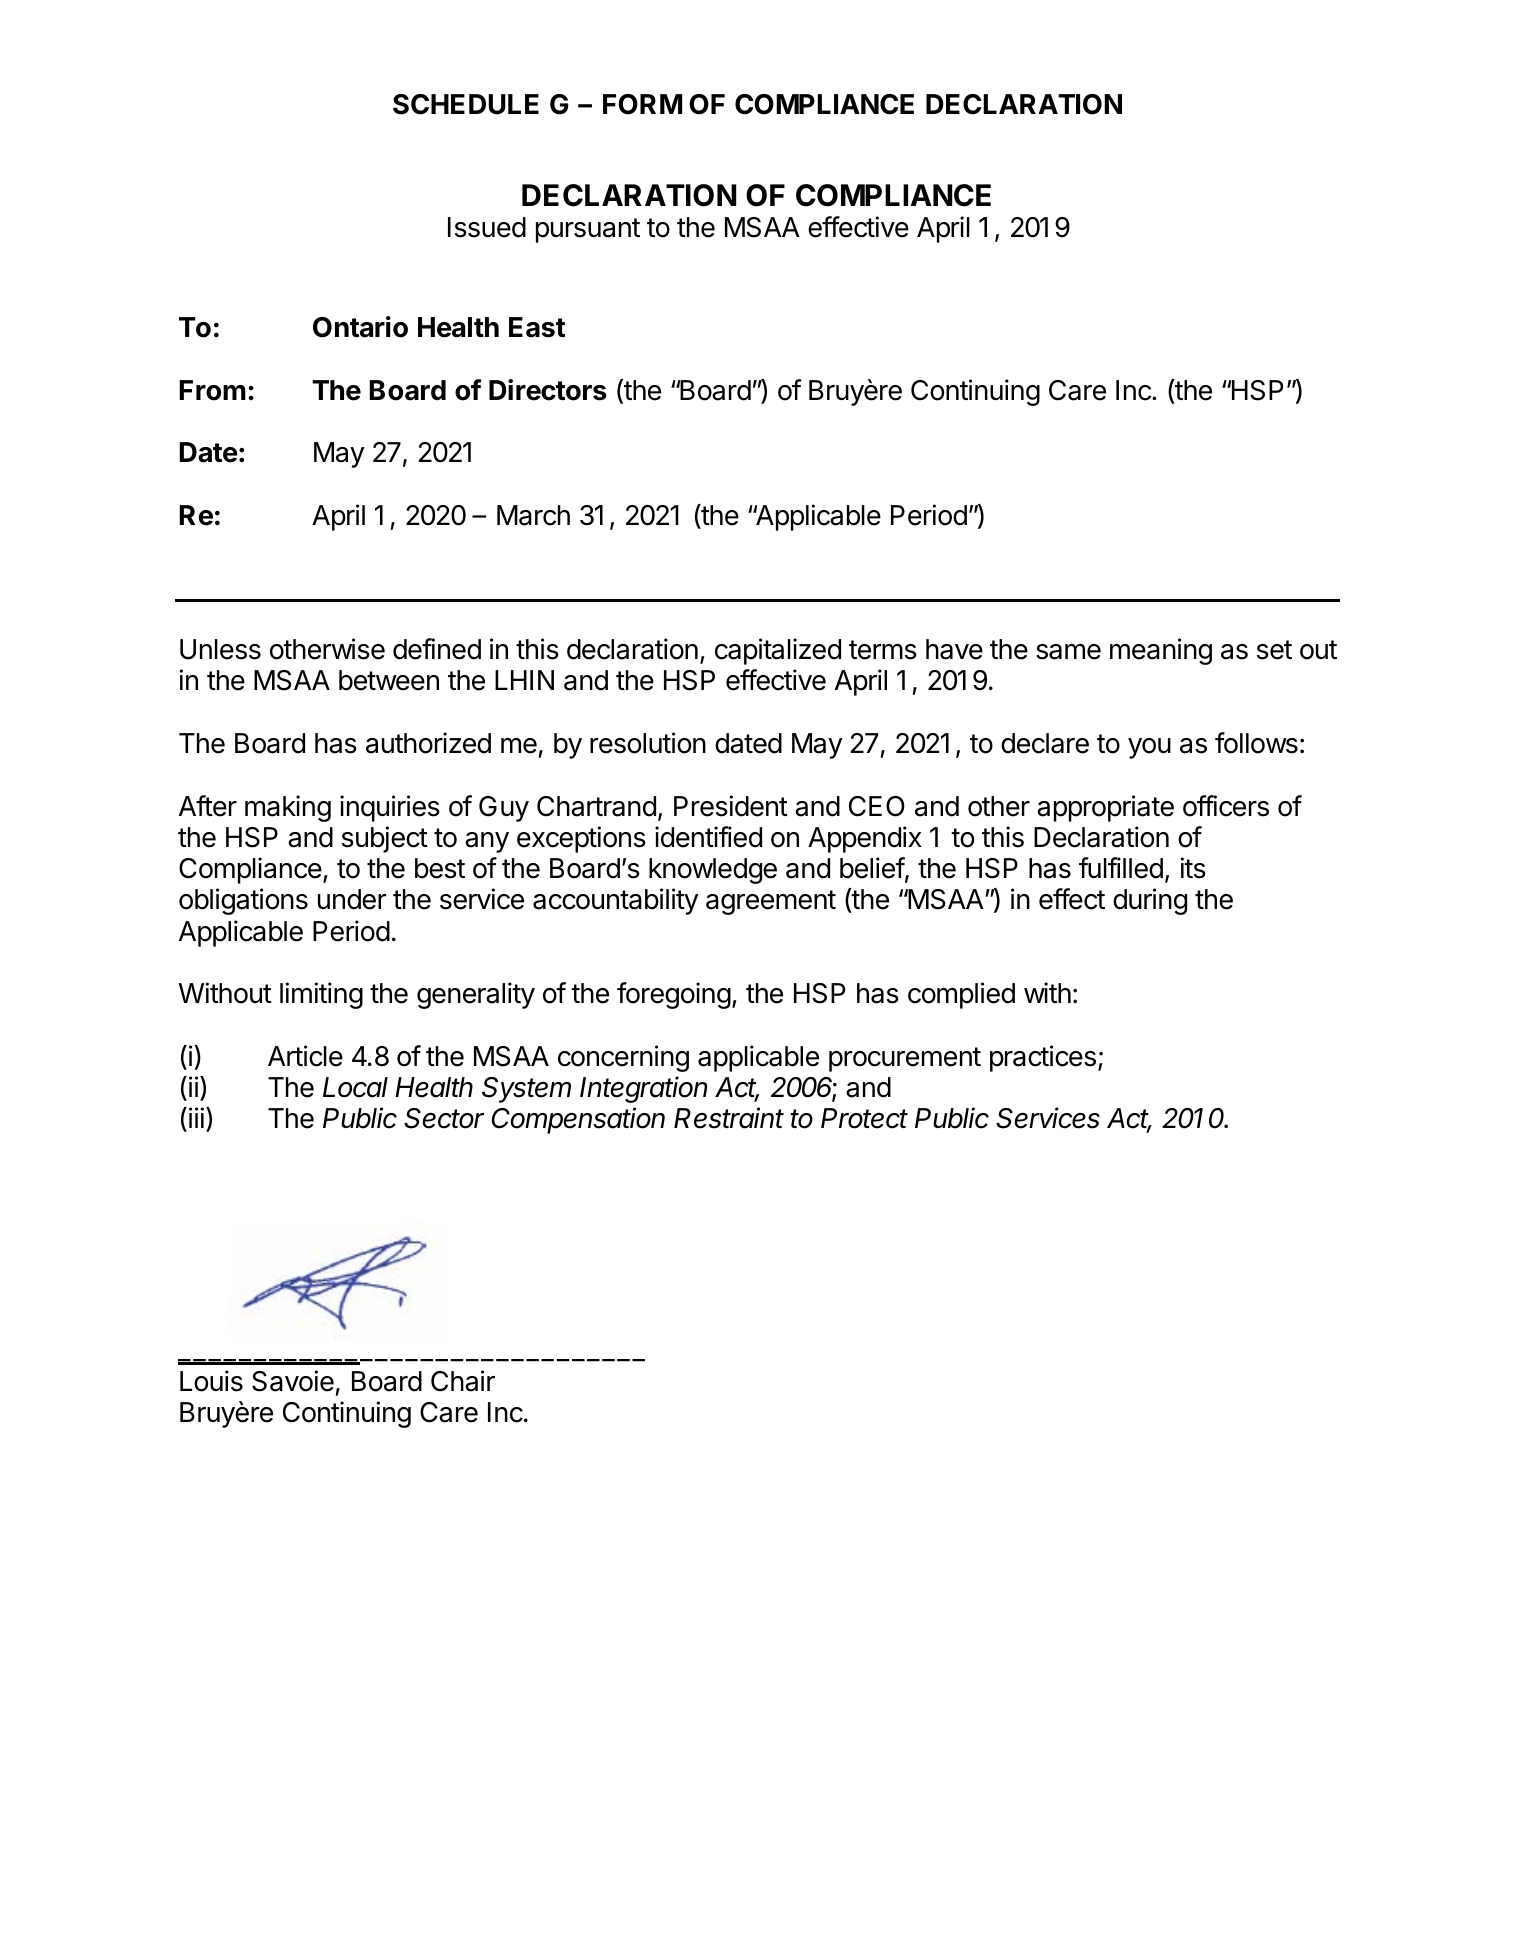 The width and height of the screenshot is (1515, 1960). I want to click on capitalized, so click(778, 651).
